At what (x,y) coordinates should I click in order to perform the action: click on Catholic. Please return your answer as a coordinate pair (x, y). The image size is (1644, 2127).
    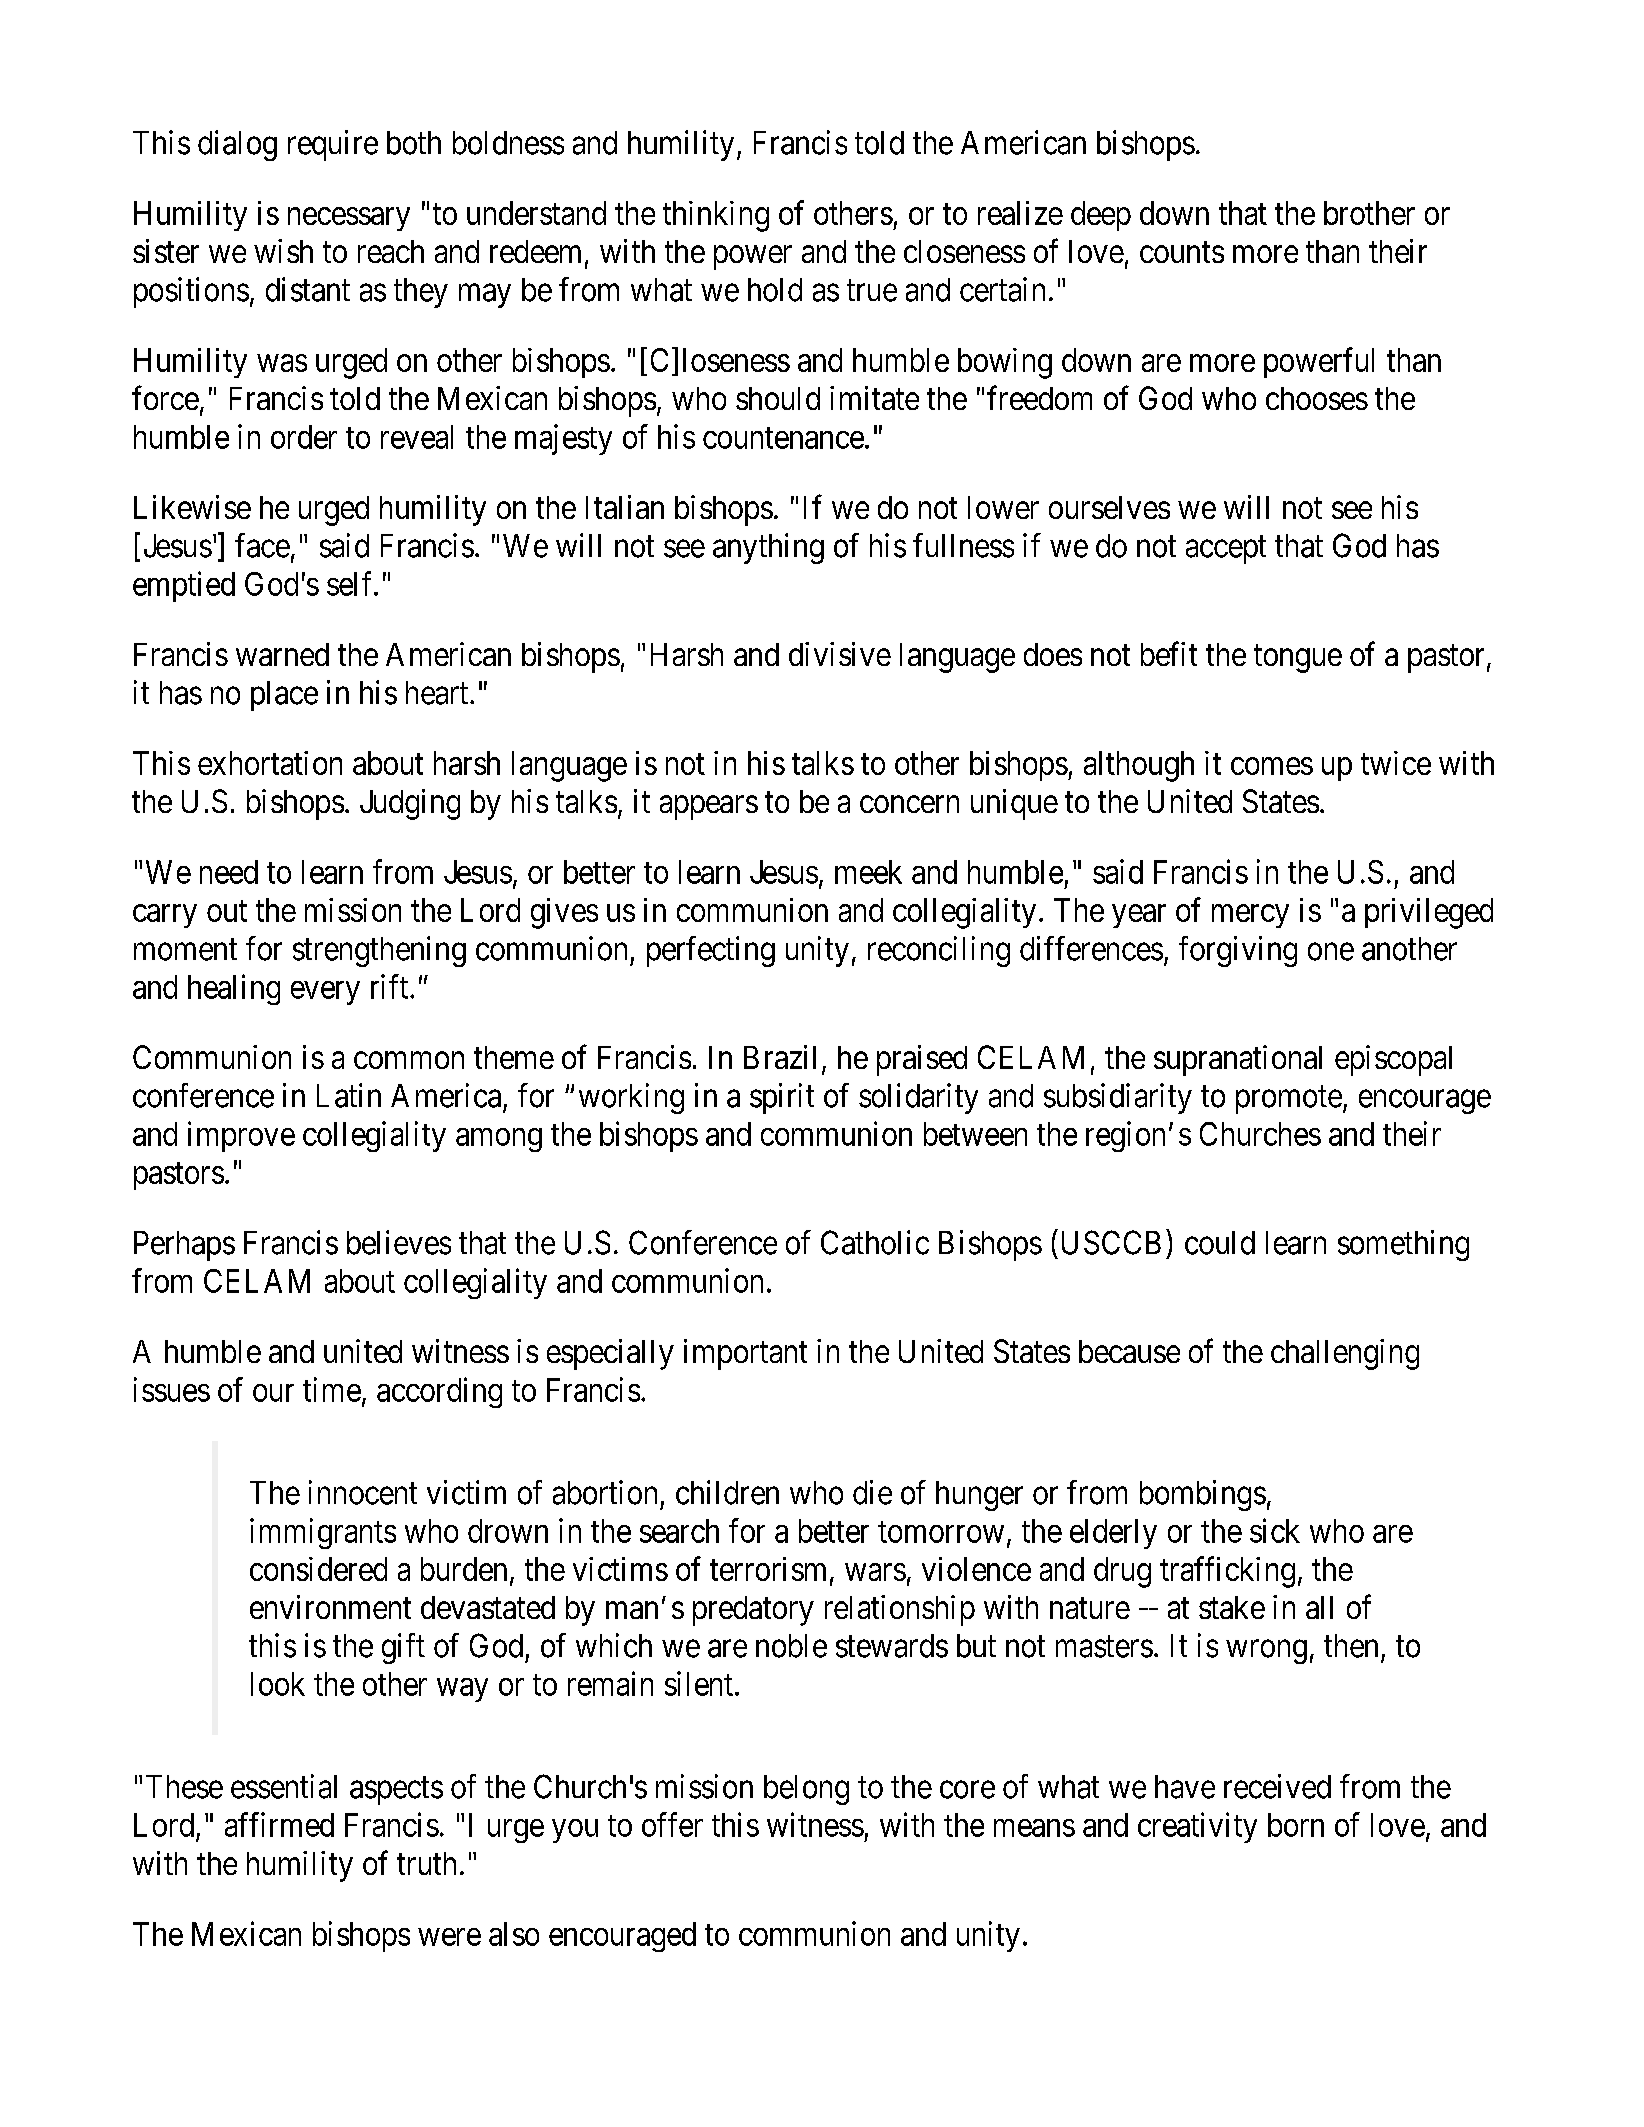
    Looking at the image, I should click on (875, 1242).
